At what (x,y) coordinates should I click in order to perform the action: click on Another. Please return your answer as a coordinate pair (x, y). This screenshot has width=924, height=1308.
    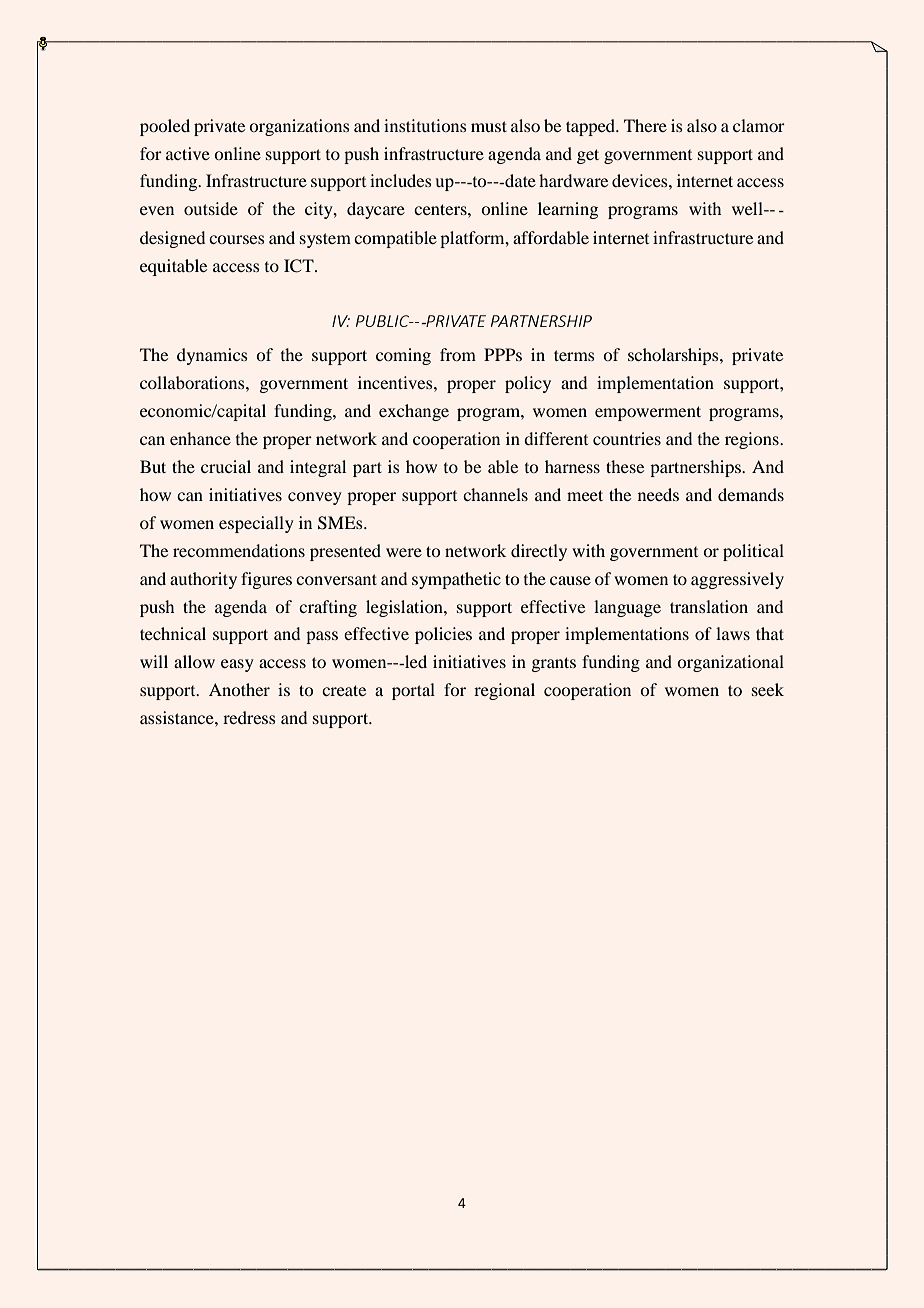
    Looking at the image, I should click on (239, 689).
